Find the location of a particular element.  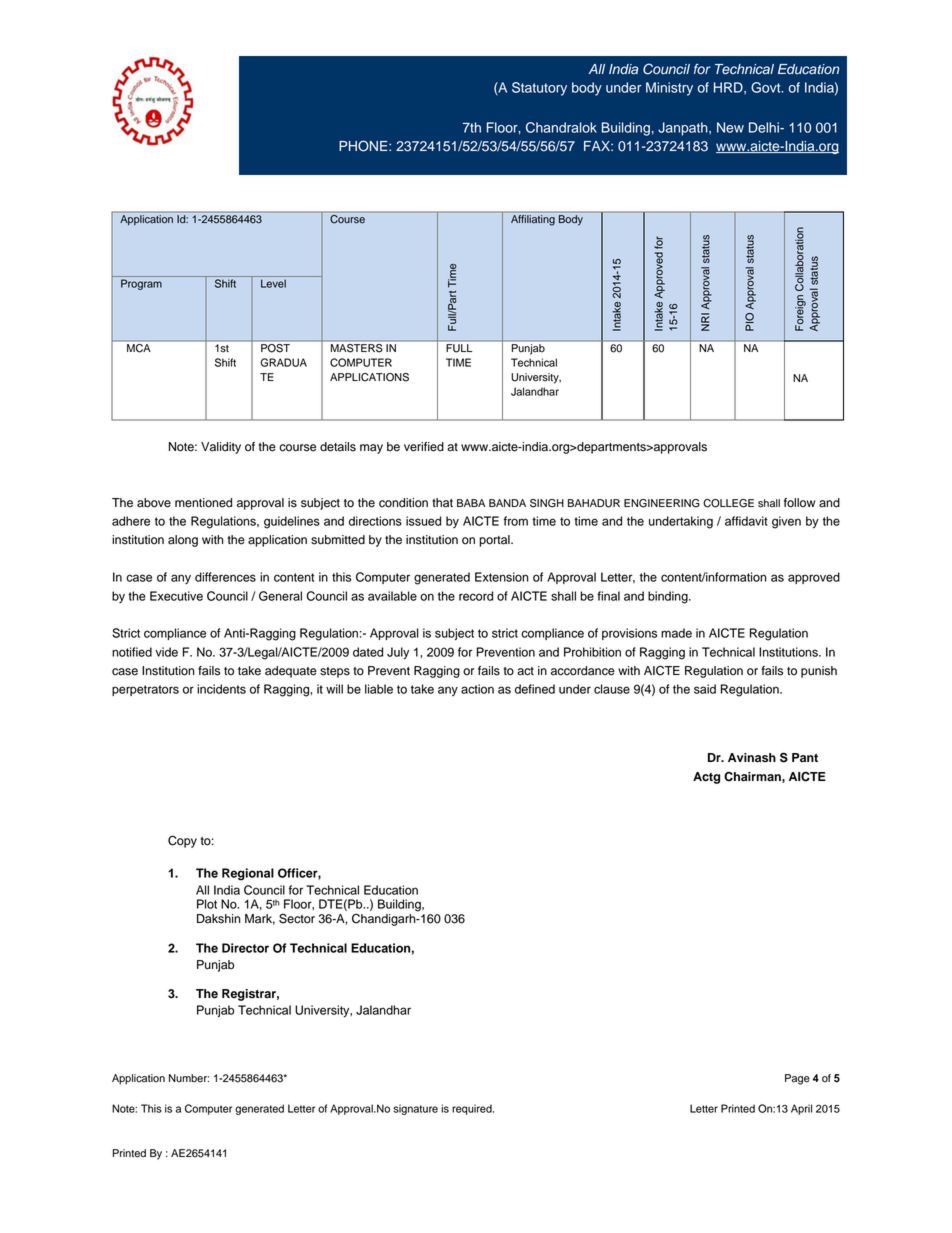

Director is located at coordinates (245, 948).
